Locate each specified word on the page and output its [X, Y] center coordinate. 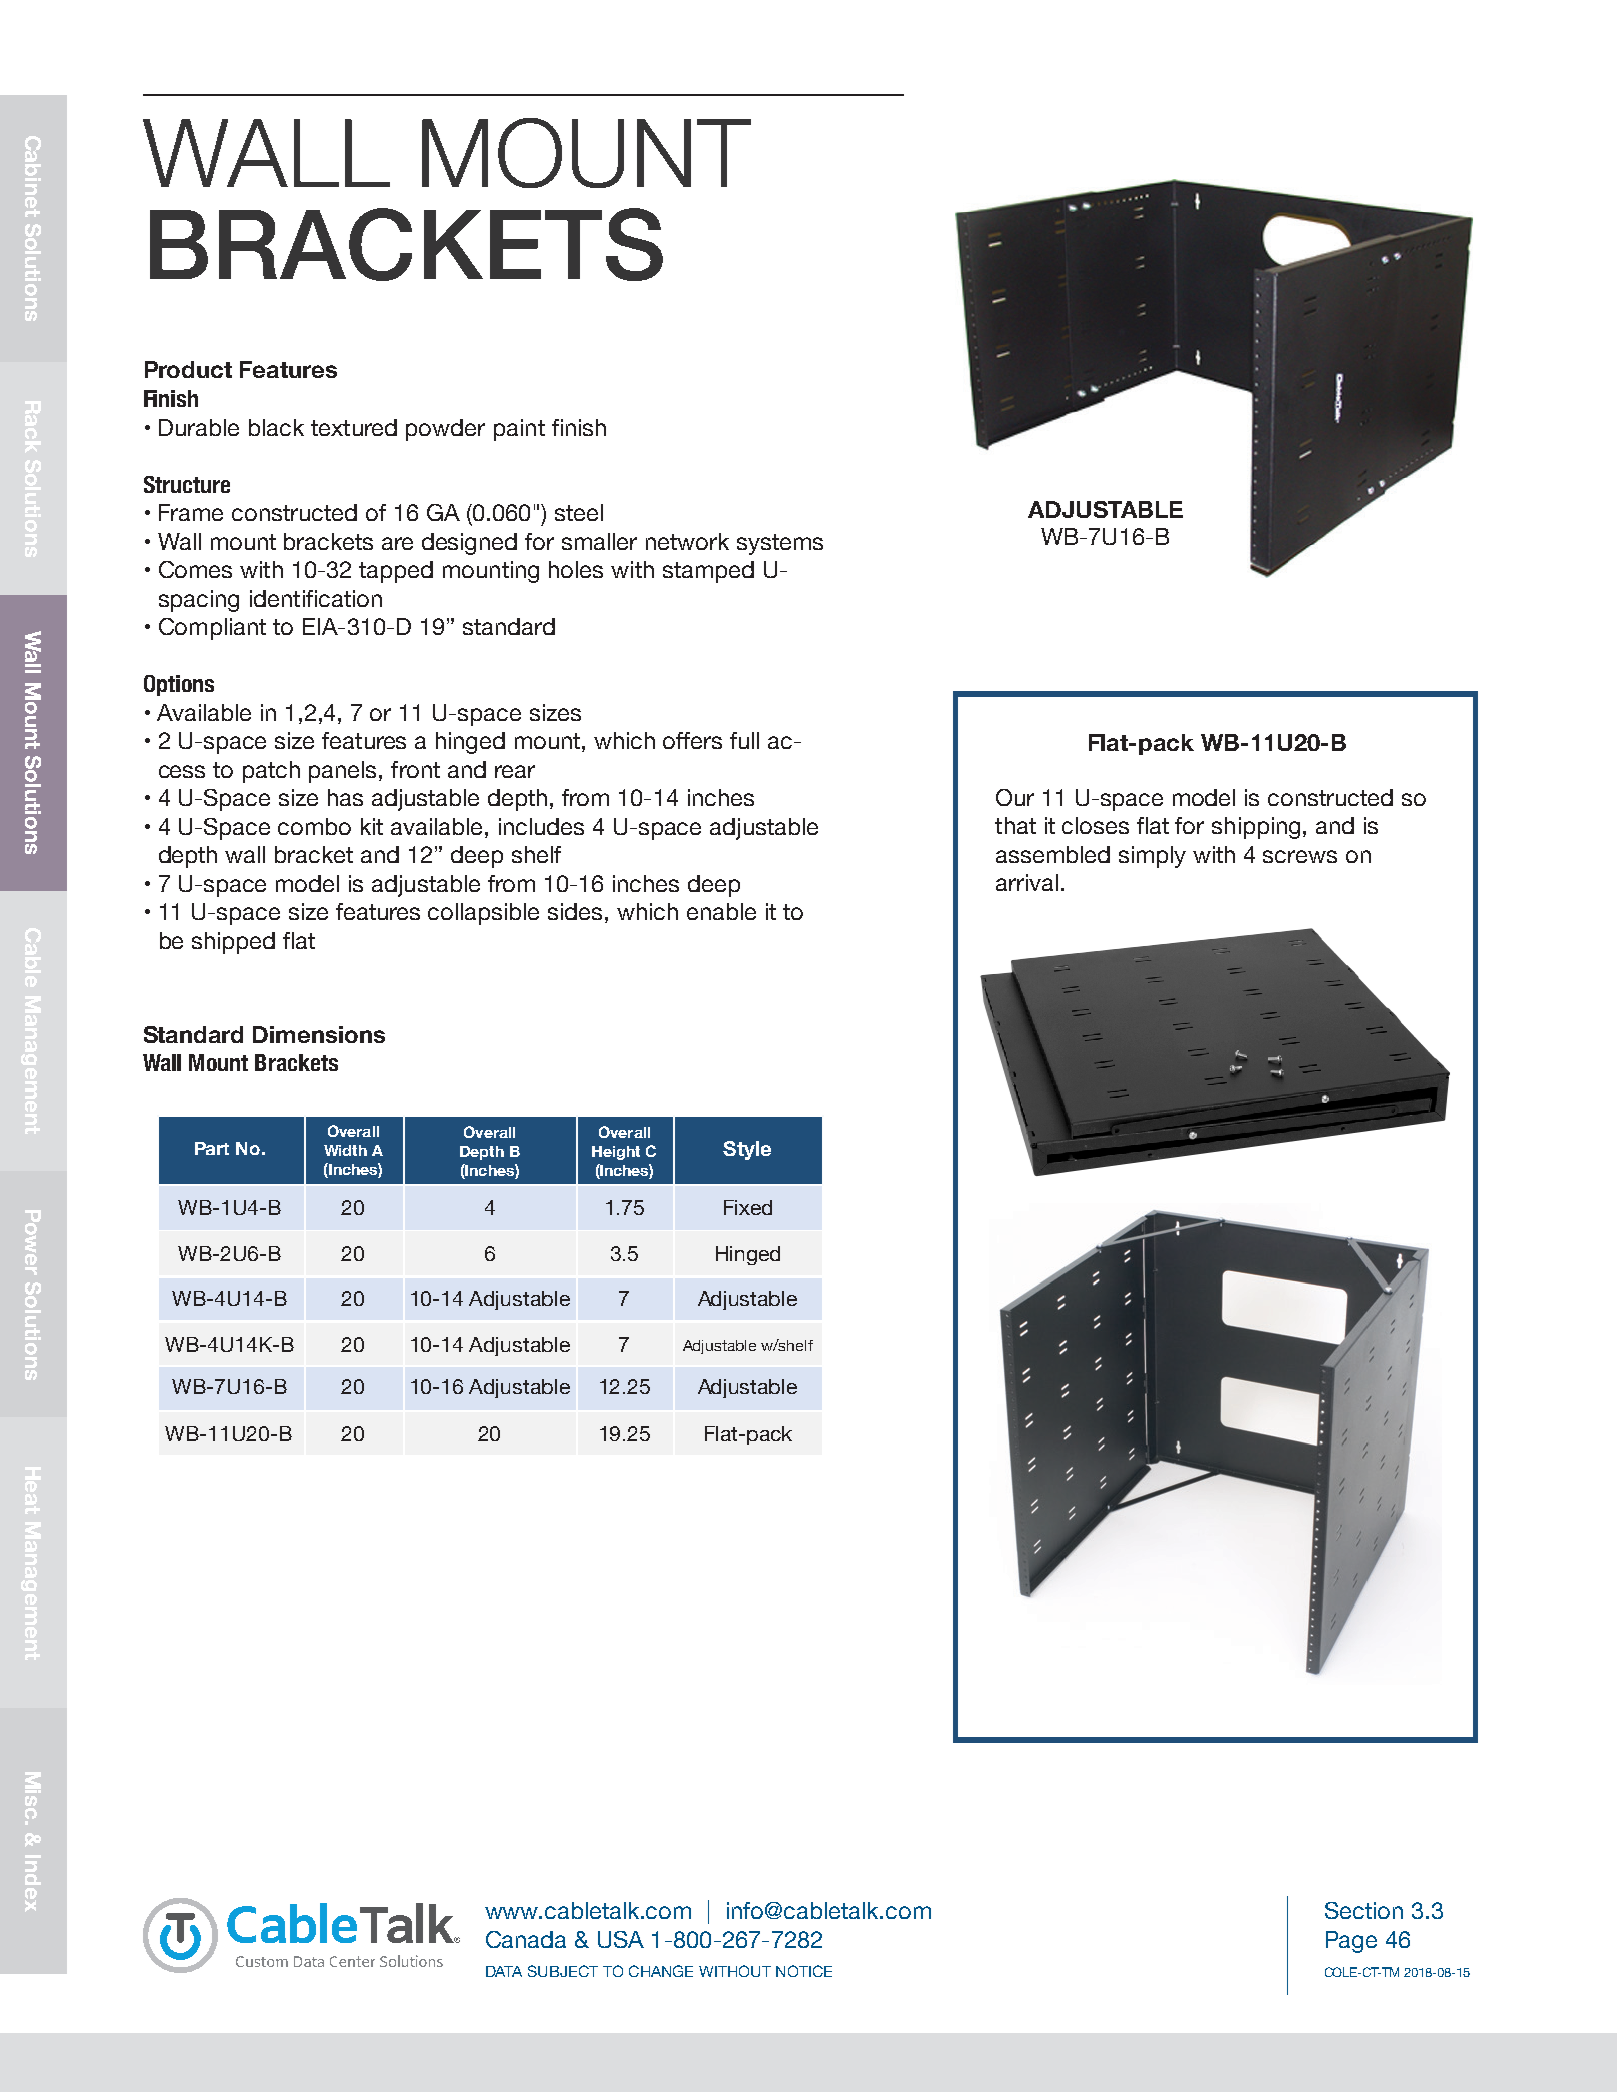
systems [780, 544]
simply [1152, 857]
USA [621, 1939]
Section [1364, 1910]
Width [345, 1150]
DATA [504, 1971]
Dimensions [319, 1034]
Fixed [748, 1207]
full [744, 740]
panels [344, 772]
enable [721, 911]
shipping [1256, 828]
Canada [526, 1939]
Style [747, 1150]
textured [354, 427]
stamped [708, 572]
